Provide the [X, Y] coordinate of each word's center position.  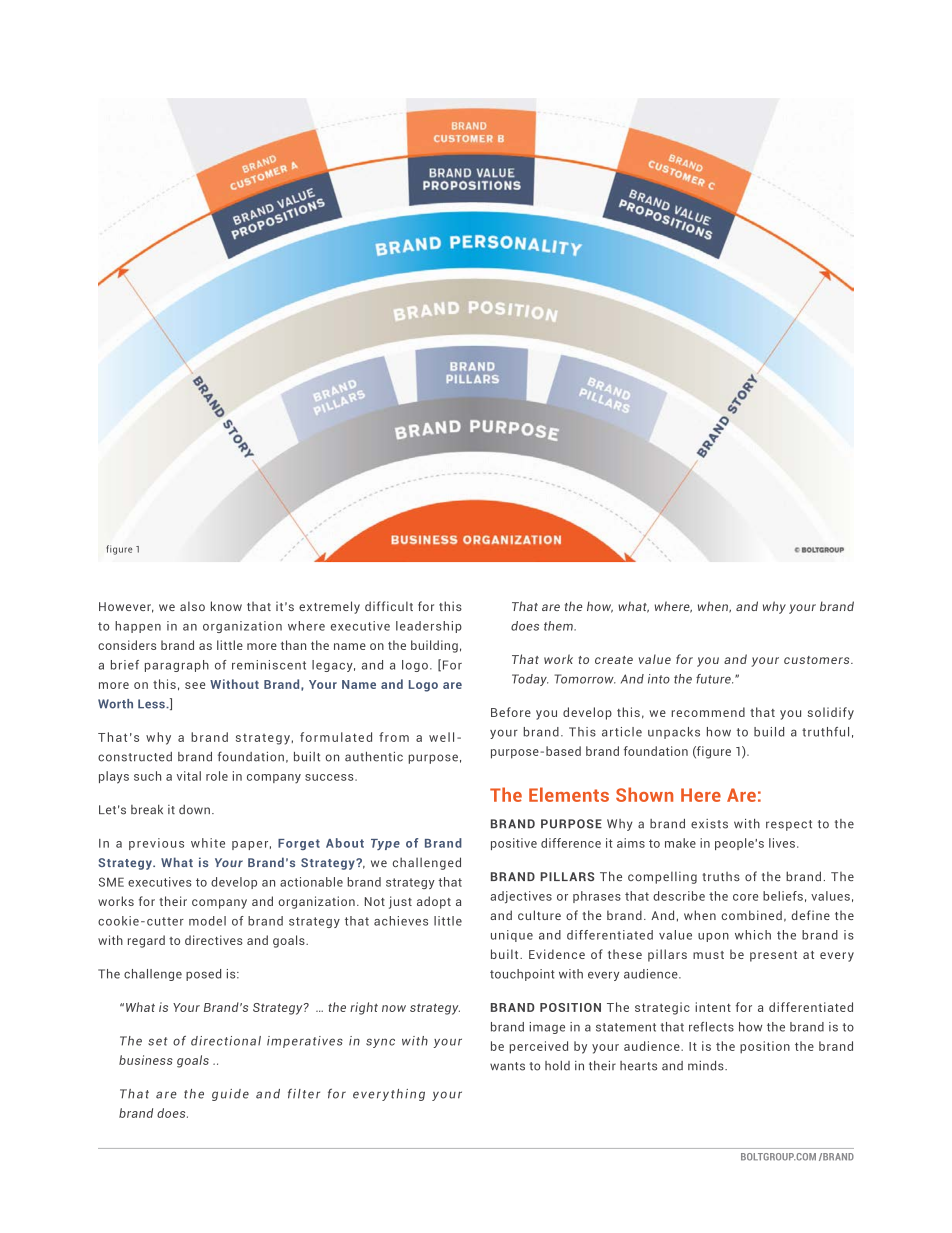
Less [152, 704]
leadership [429, 627]
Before [511, 712]
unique [512, 936]
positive [514, 844]
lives [782, 843]
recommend [708, 712]
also [192, 606]
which [753, 935]
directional [226, 1041]
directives [213, 940]
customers [818, 660]
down [194, 810]
